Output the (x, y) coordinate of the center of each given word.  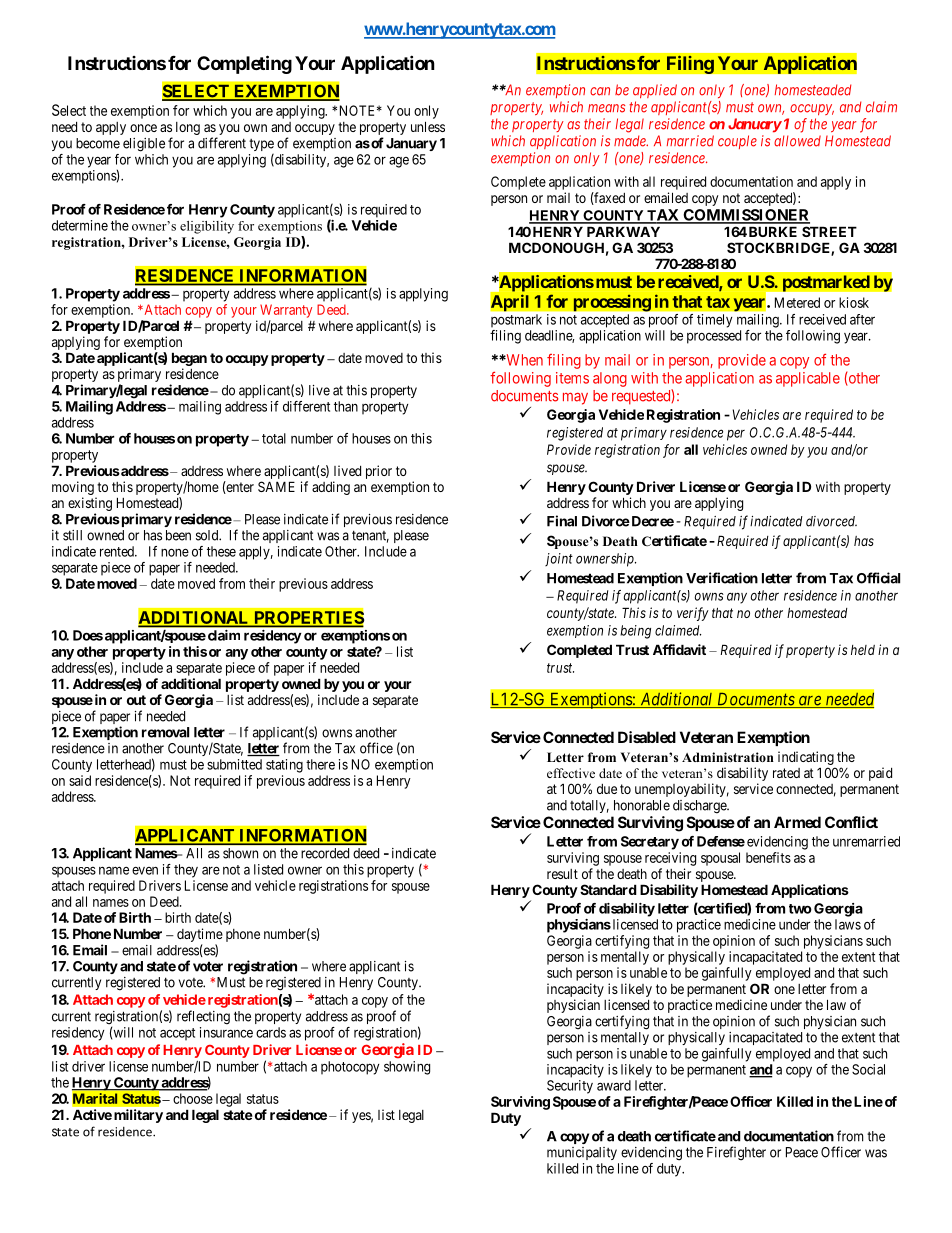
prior (379, 472)
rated (786, 773)
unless (428, 126)
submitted (234, 764)
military (138, 1116)
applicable (808, 379)
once (143, 128)
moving (73, 488)
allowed (797, 141)
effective (571, 773)
